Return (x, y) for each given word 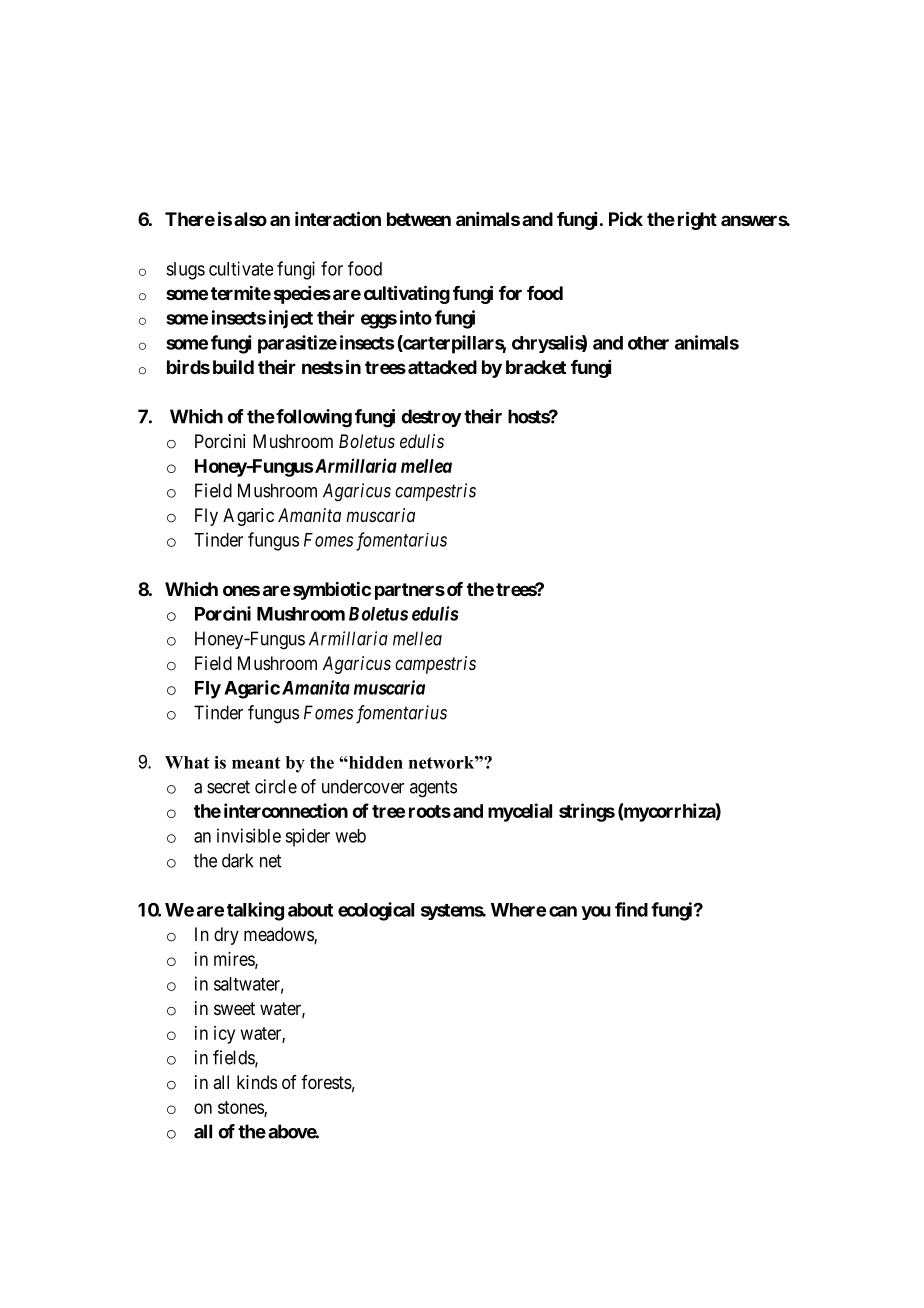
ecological (376, 911)
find (631, 909)
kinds (257, 1082)
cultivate (241, 268)
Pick (626, 218)
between (419, 219)
